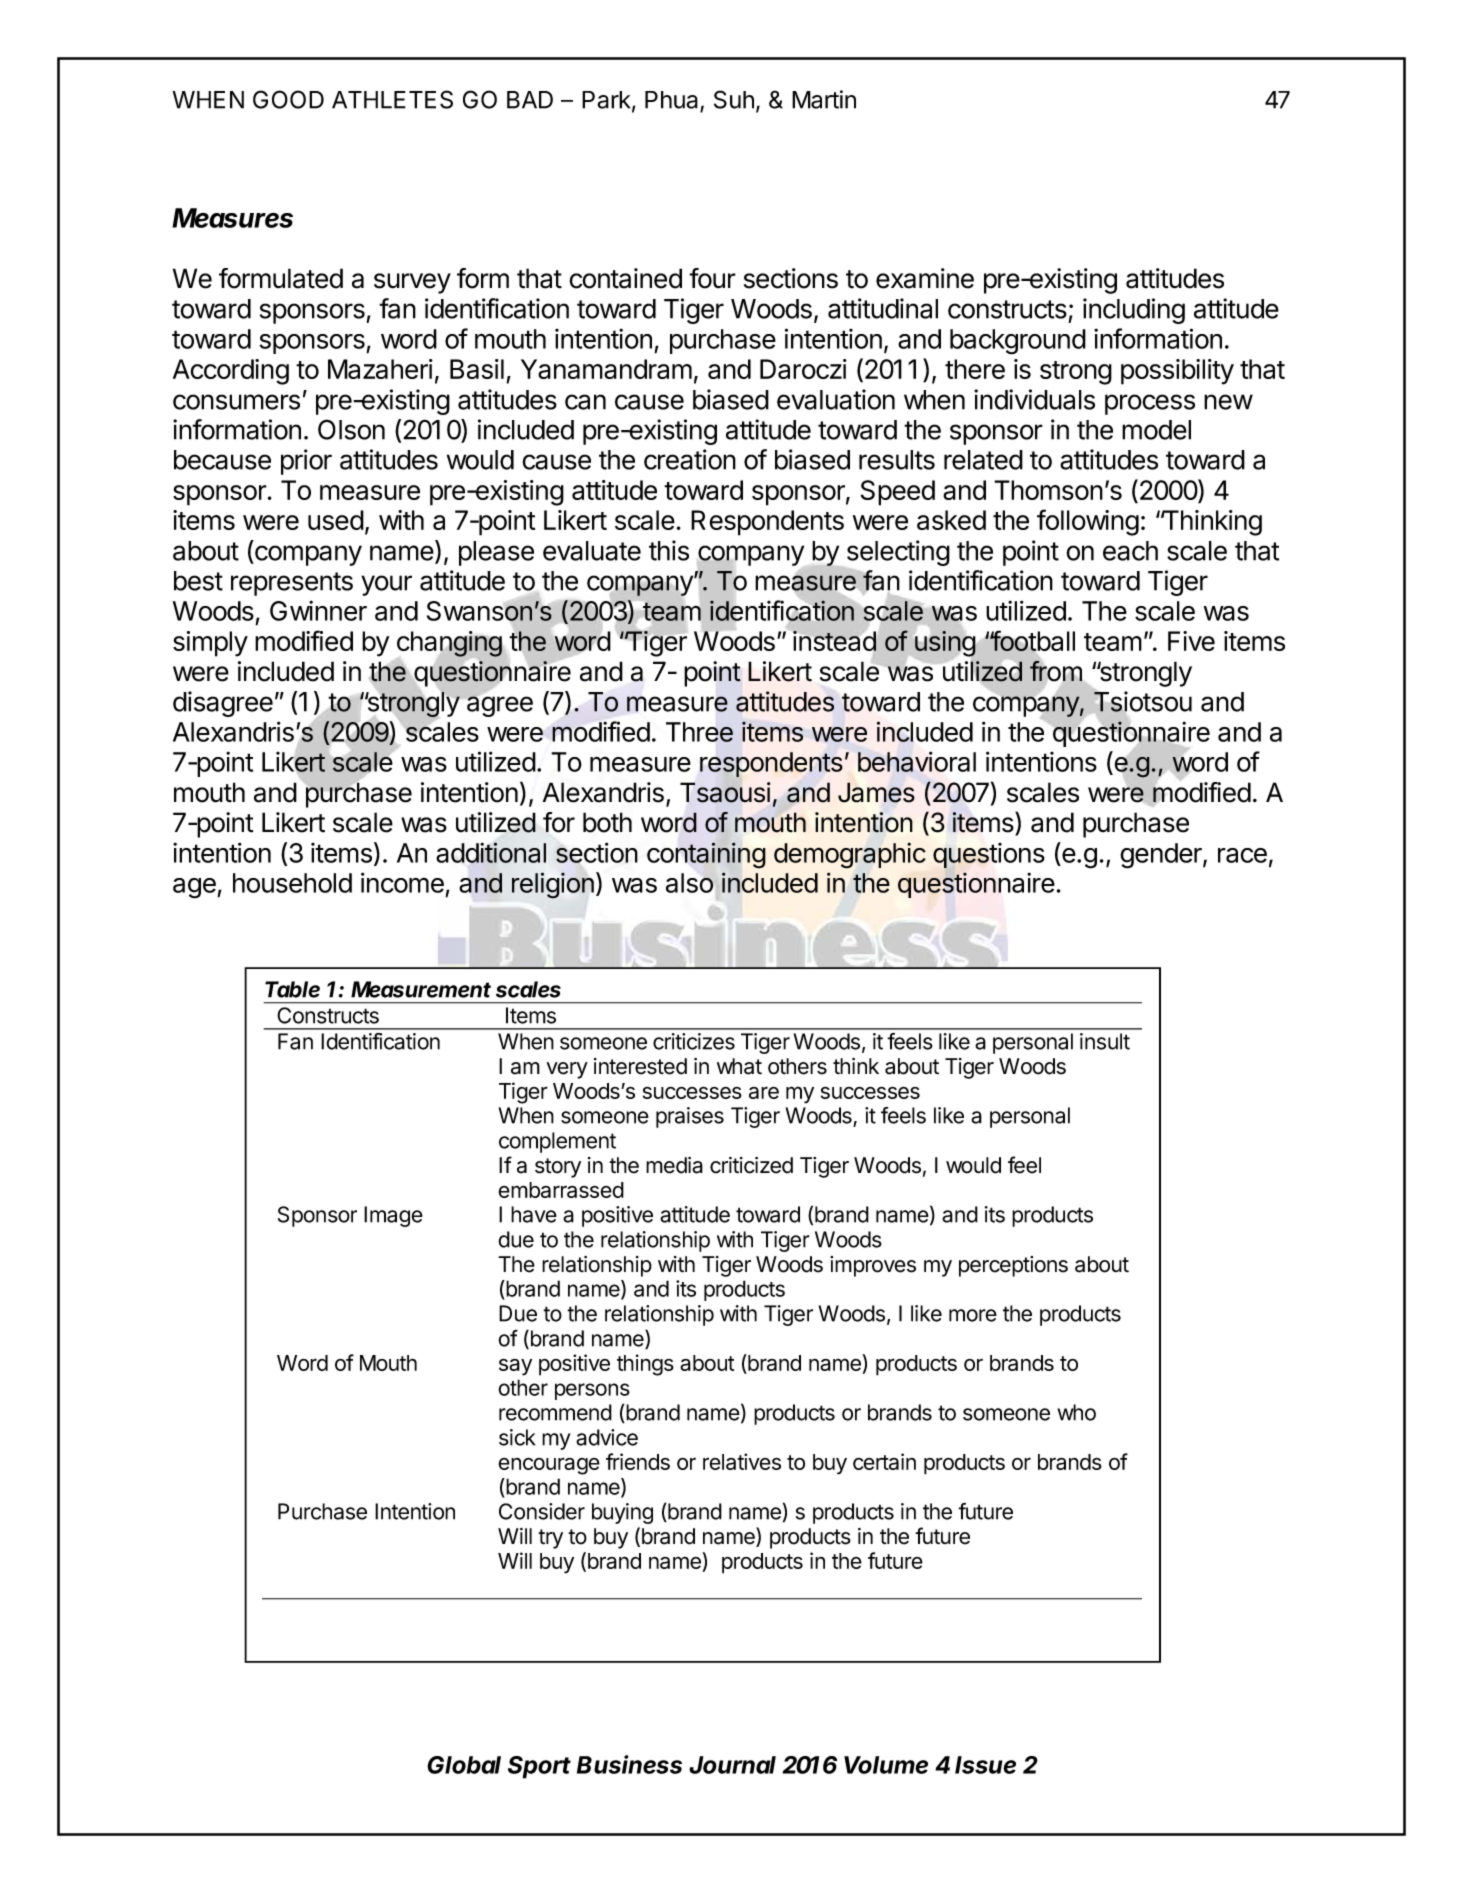 The height and width of the screenshot is (1893, 1463). Describe the element at coordinates (1162, 856) in the screenshot. I see `gender` at that location.
